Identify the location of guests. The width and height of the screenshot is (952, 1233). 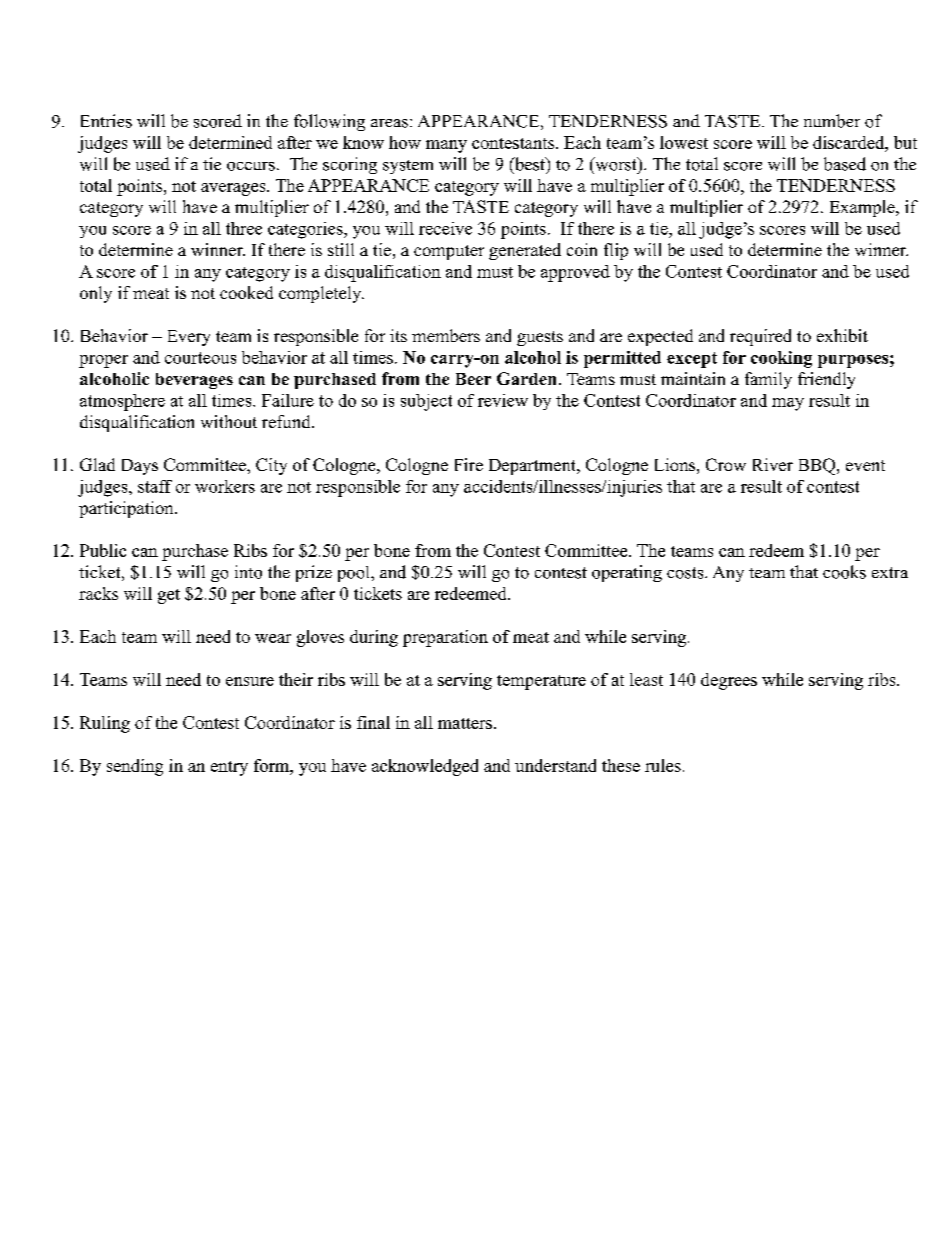
(540, 338).
